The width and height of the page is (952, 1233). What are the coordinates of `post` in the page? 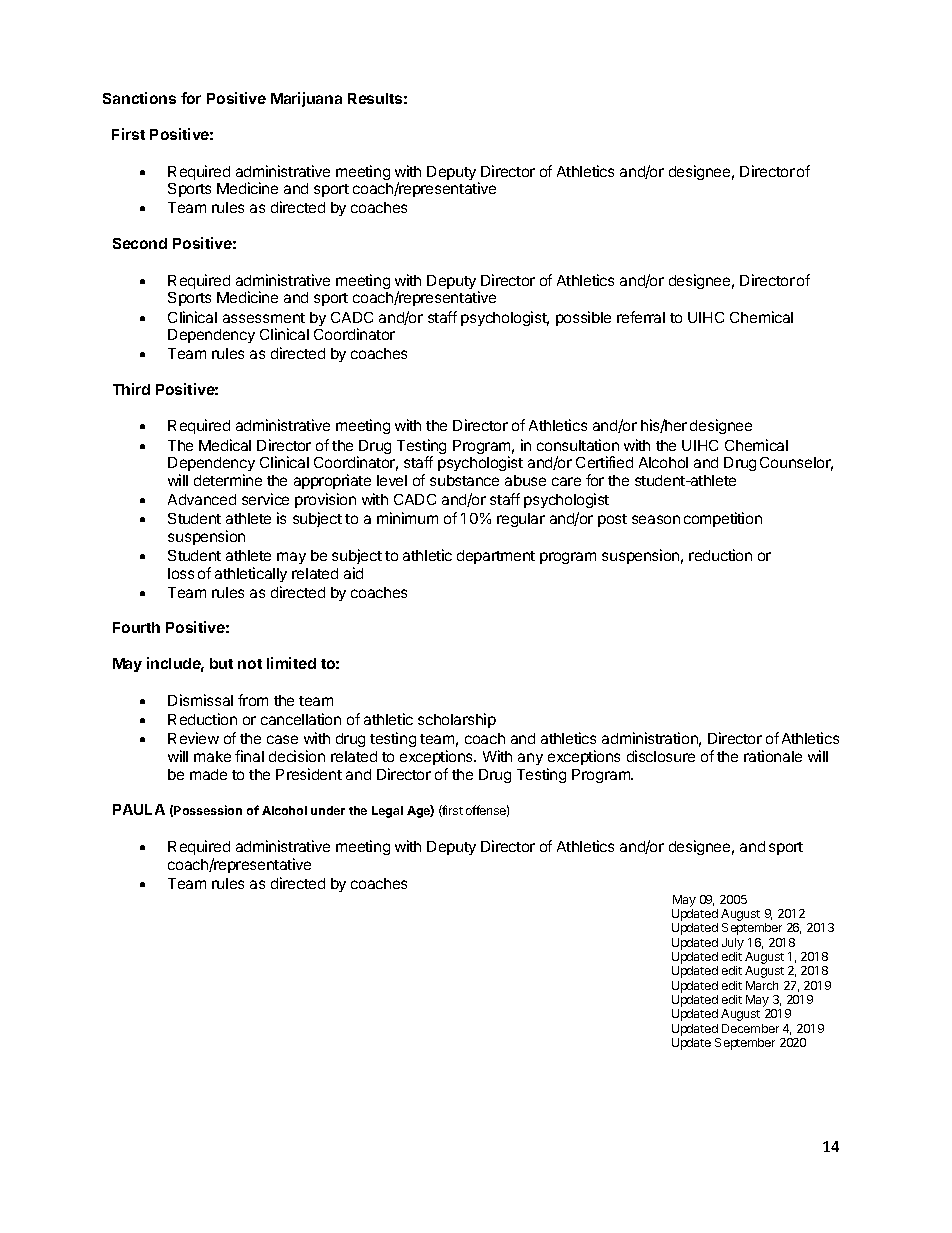 It's located at (612, 520).
